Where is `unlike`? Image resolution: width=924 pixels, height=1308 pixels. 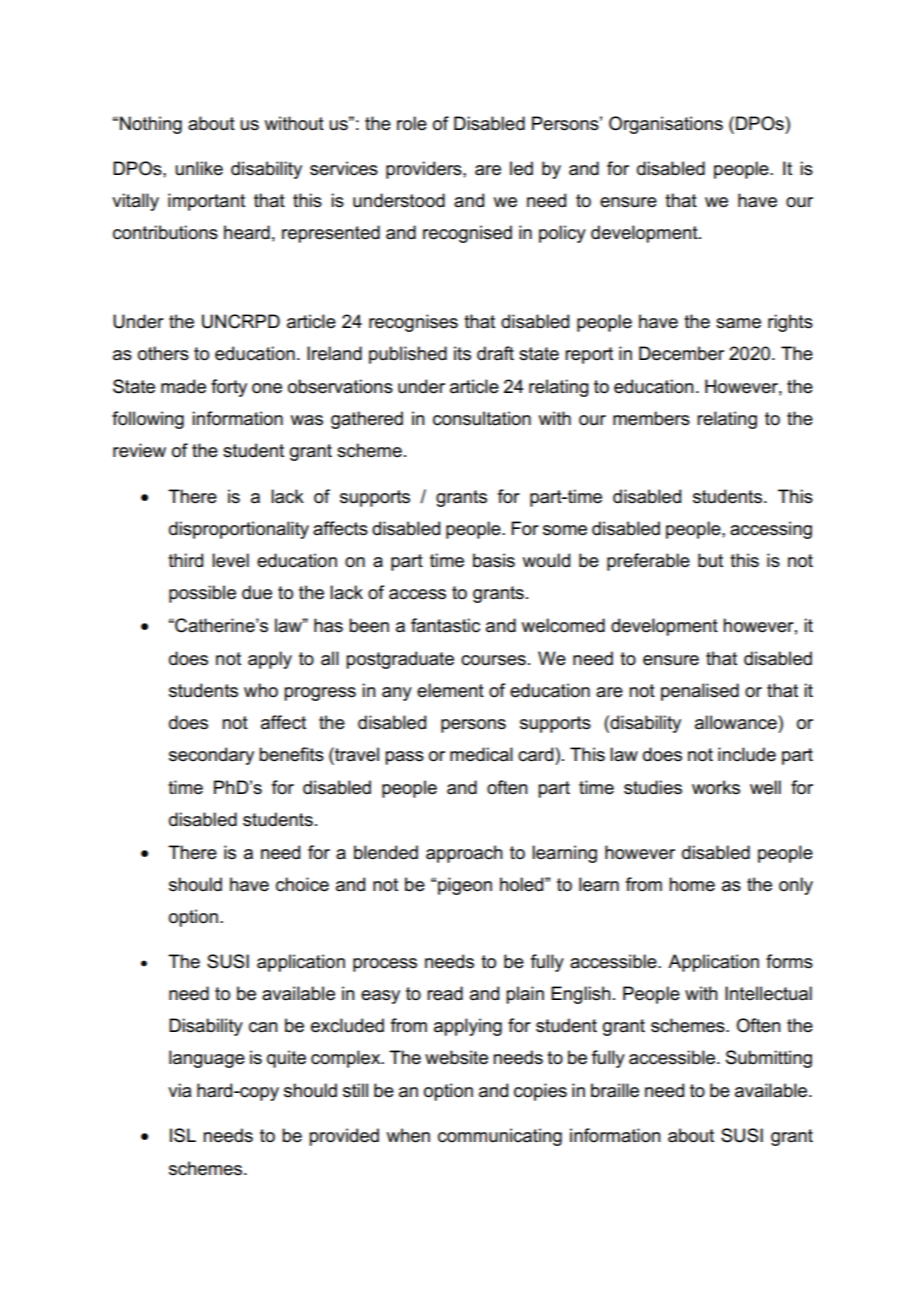
unlike is located at coordinates (199, 168).
